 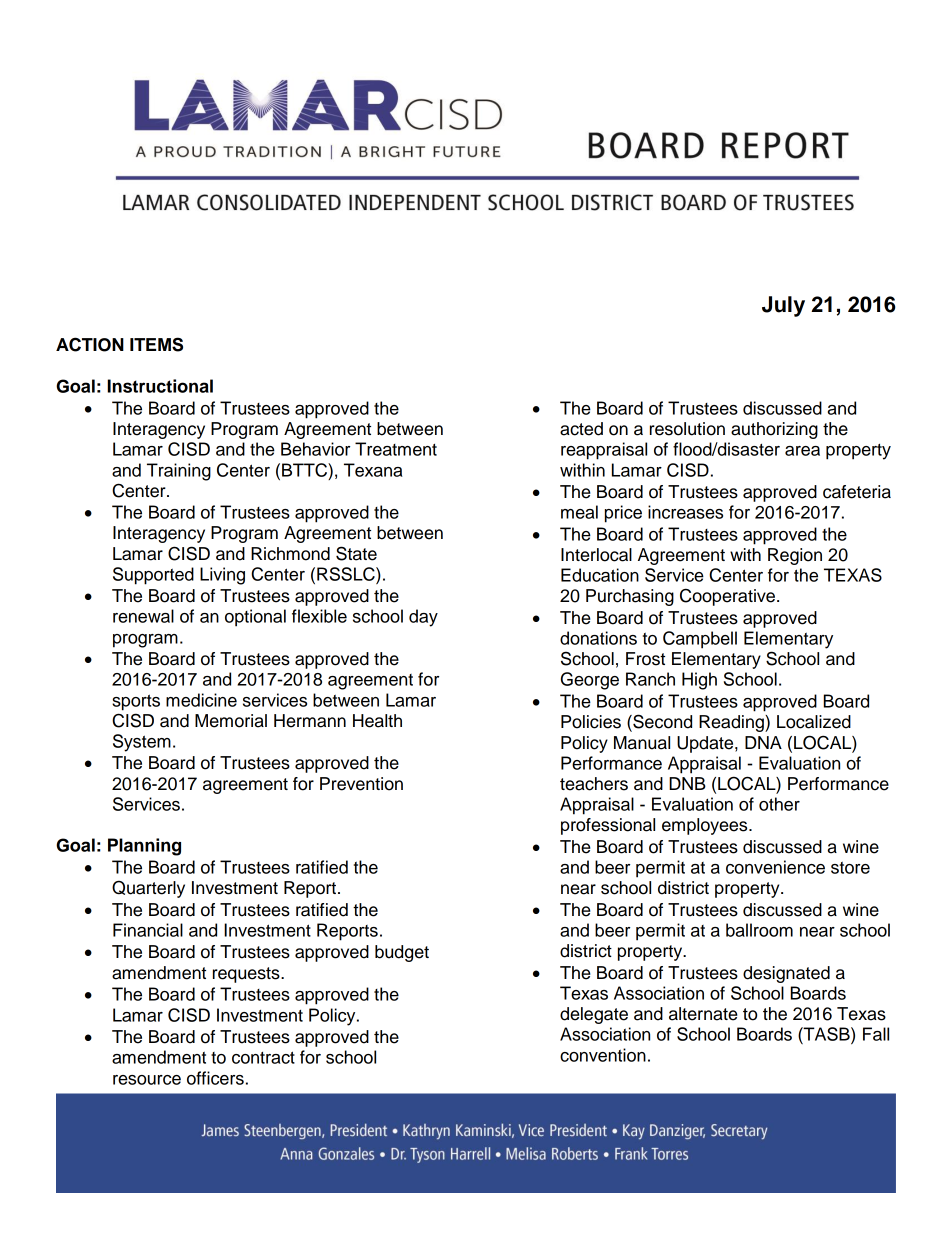 I want to click on Supported, so click(x=153, y=576).
